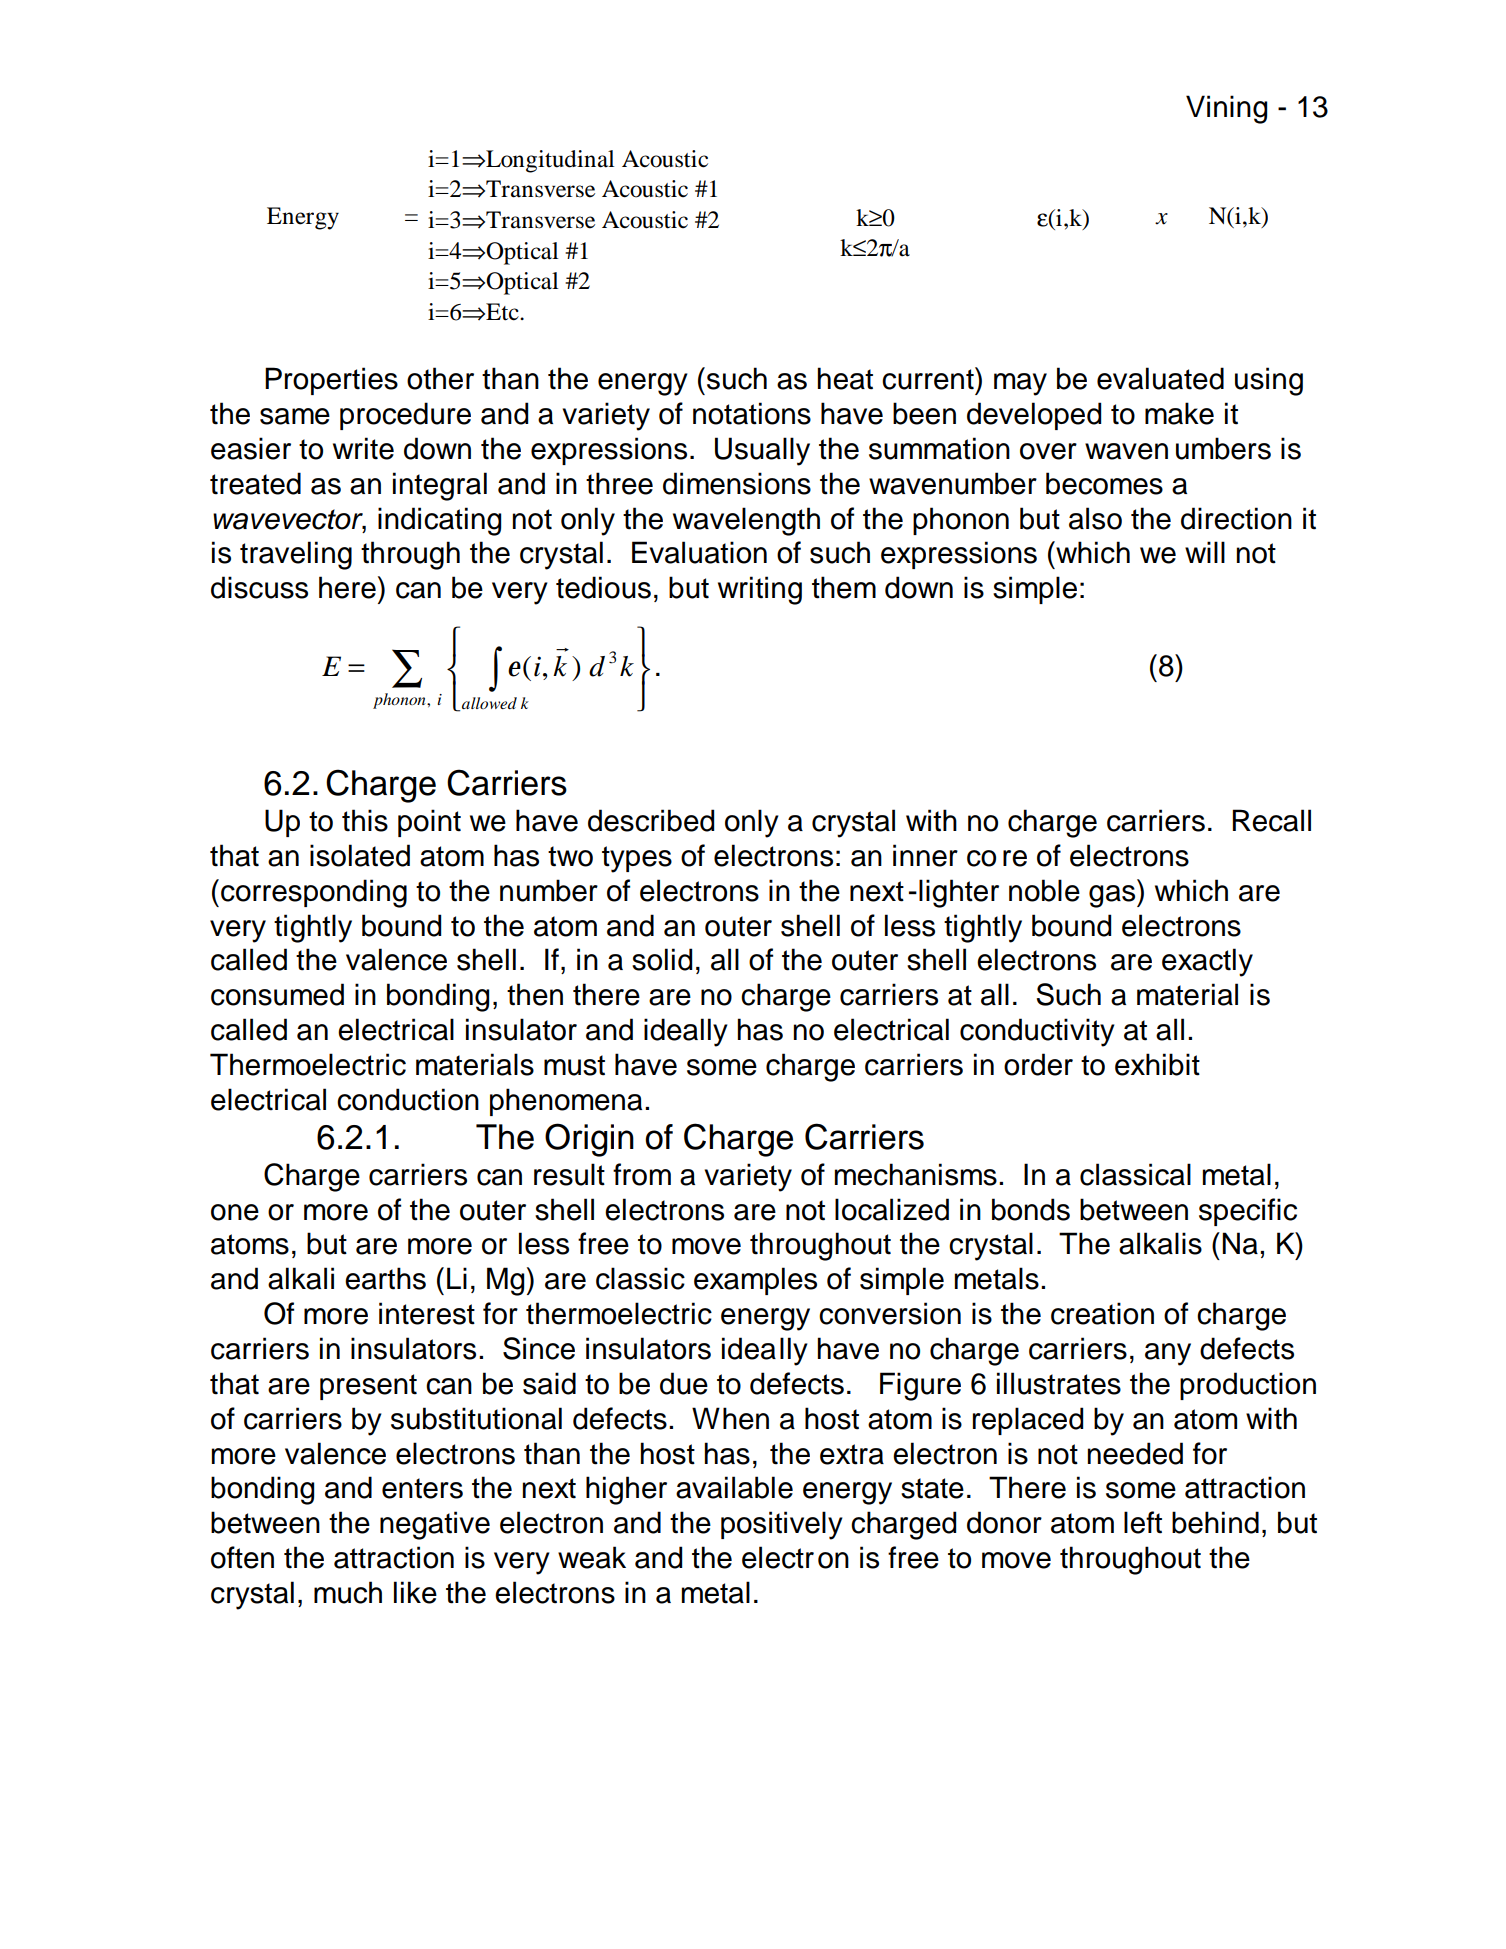 This page has width=1506, height=1949. I want to click on Vining, so click(1226, 109).
